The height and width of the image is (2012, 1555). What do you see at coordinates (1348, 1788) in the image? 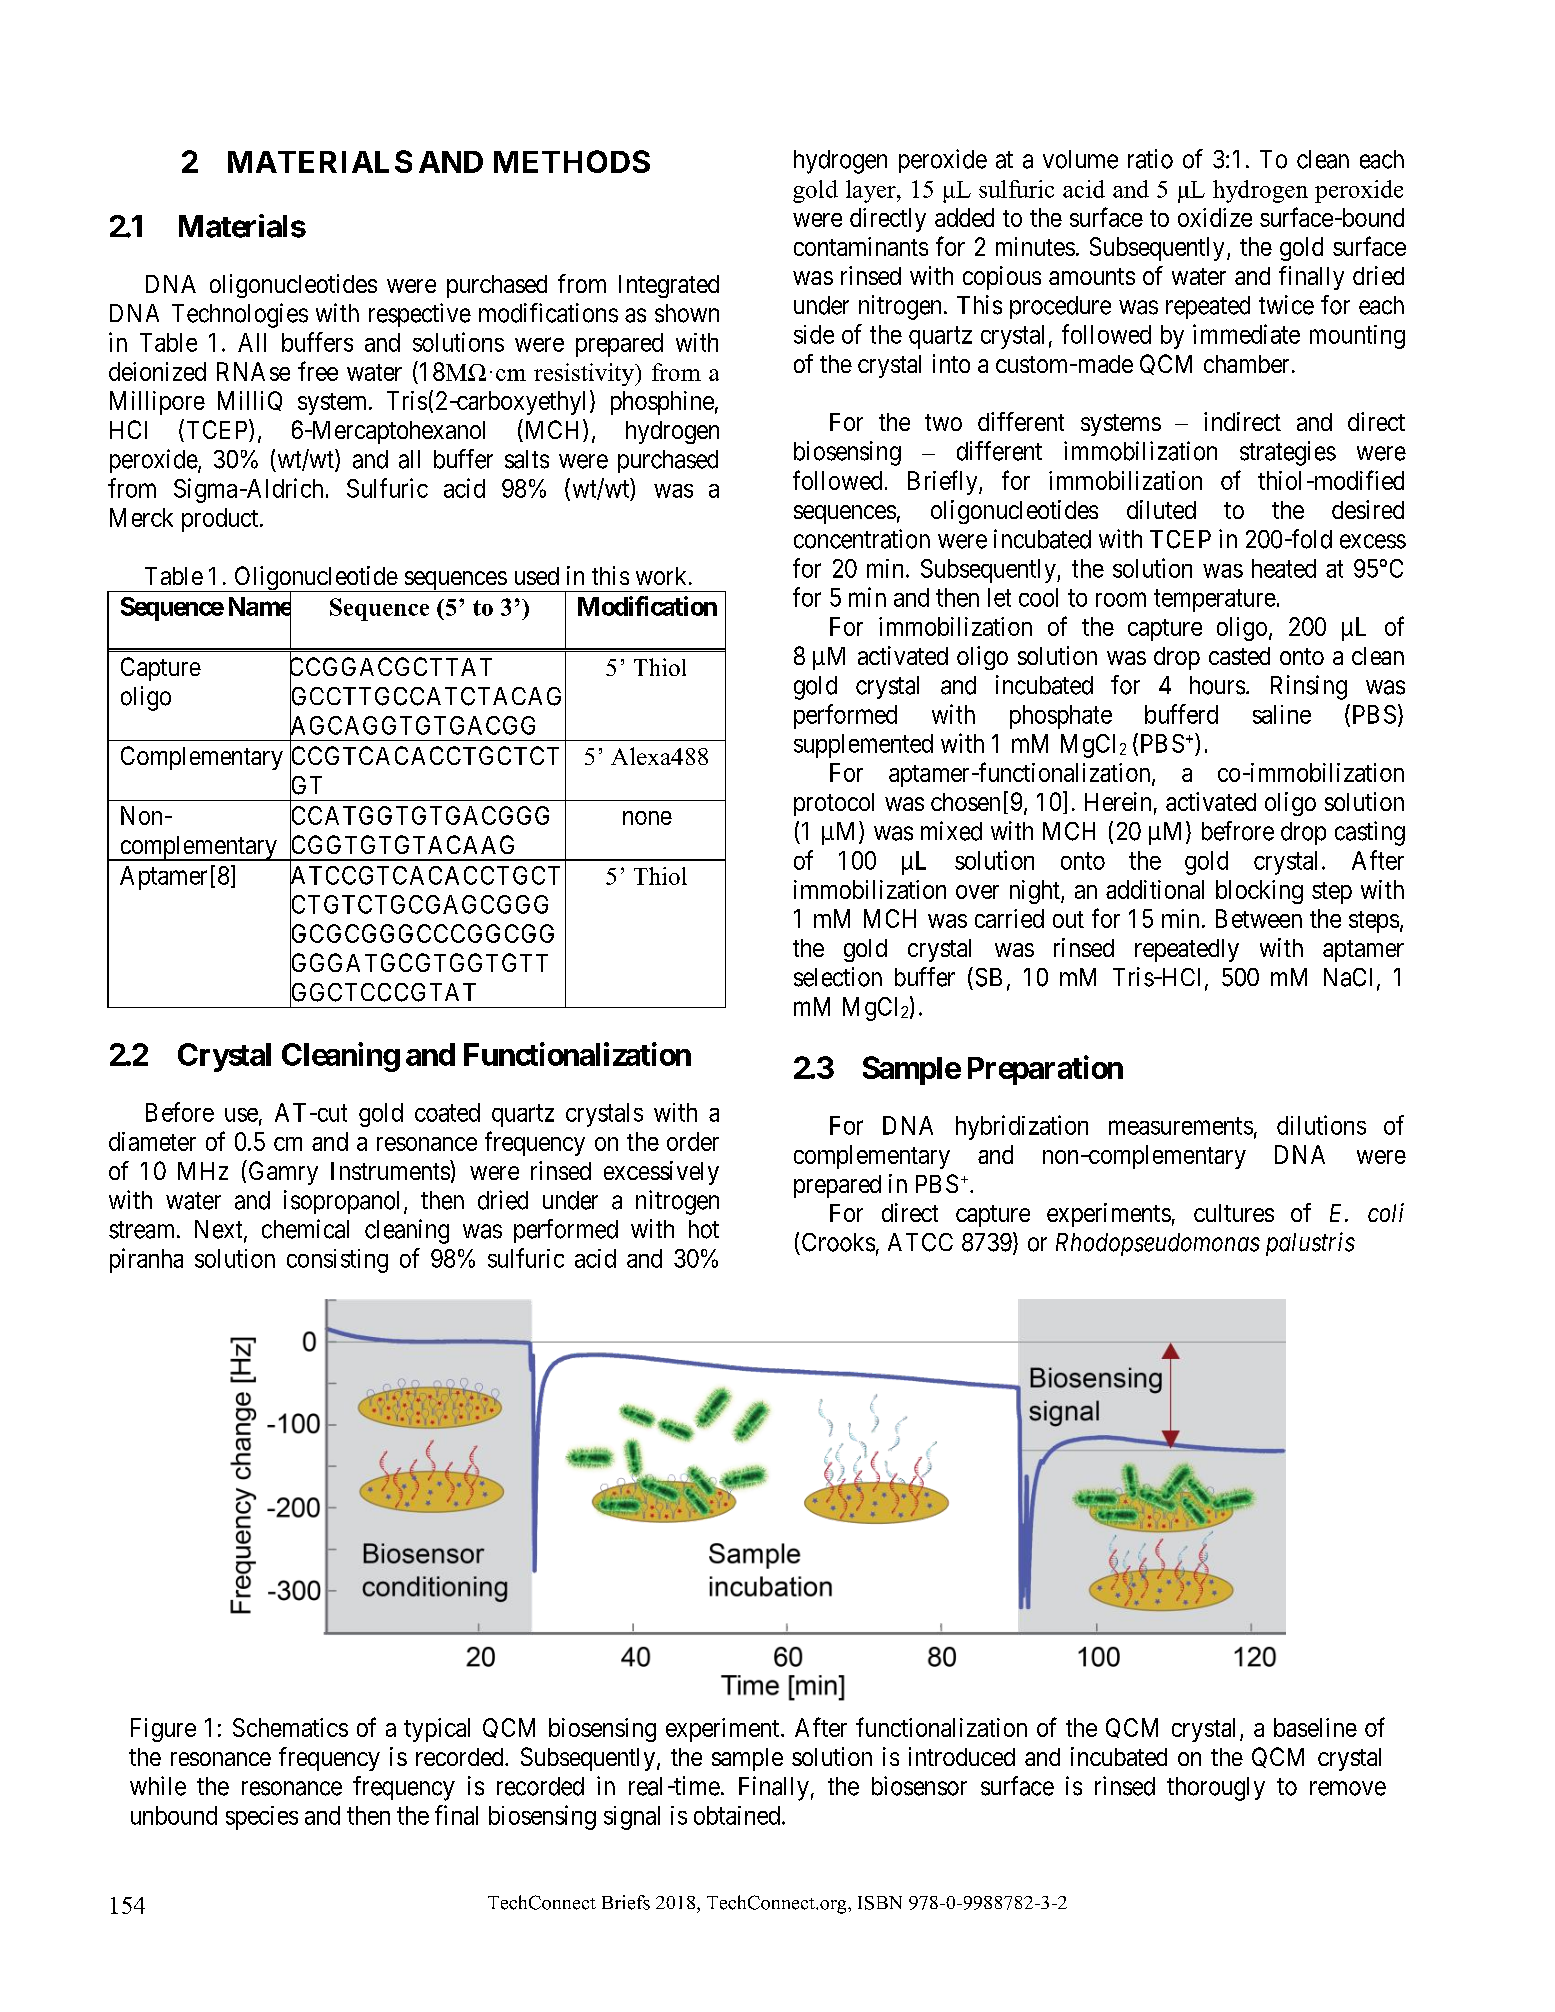
I see `remove` at bounding box center [1348, 1788].
